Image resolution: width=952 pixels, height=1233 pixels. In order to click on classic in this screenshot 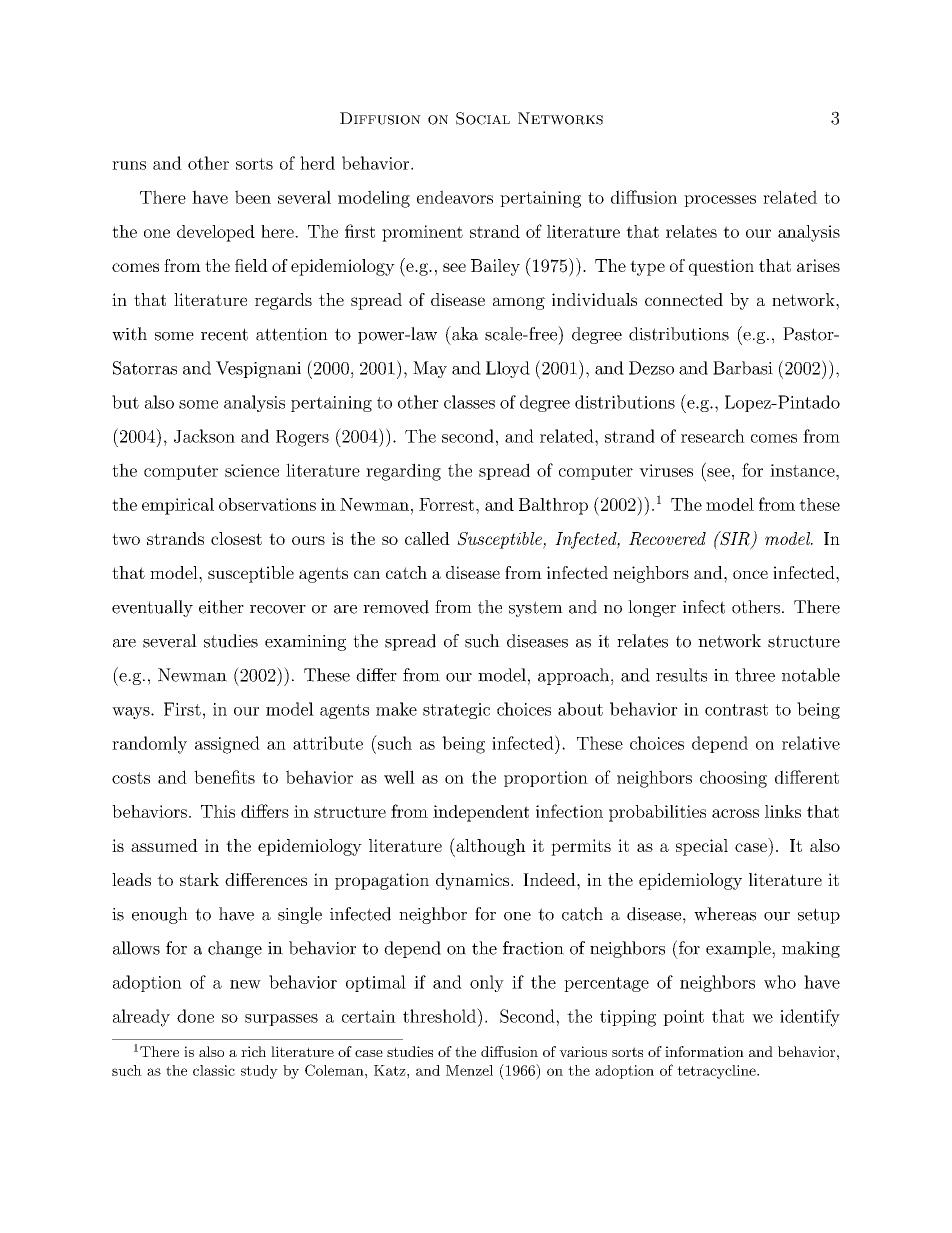, I will do `click(214, 1070)`.
